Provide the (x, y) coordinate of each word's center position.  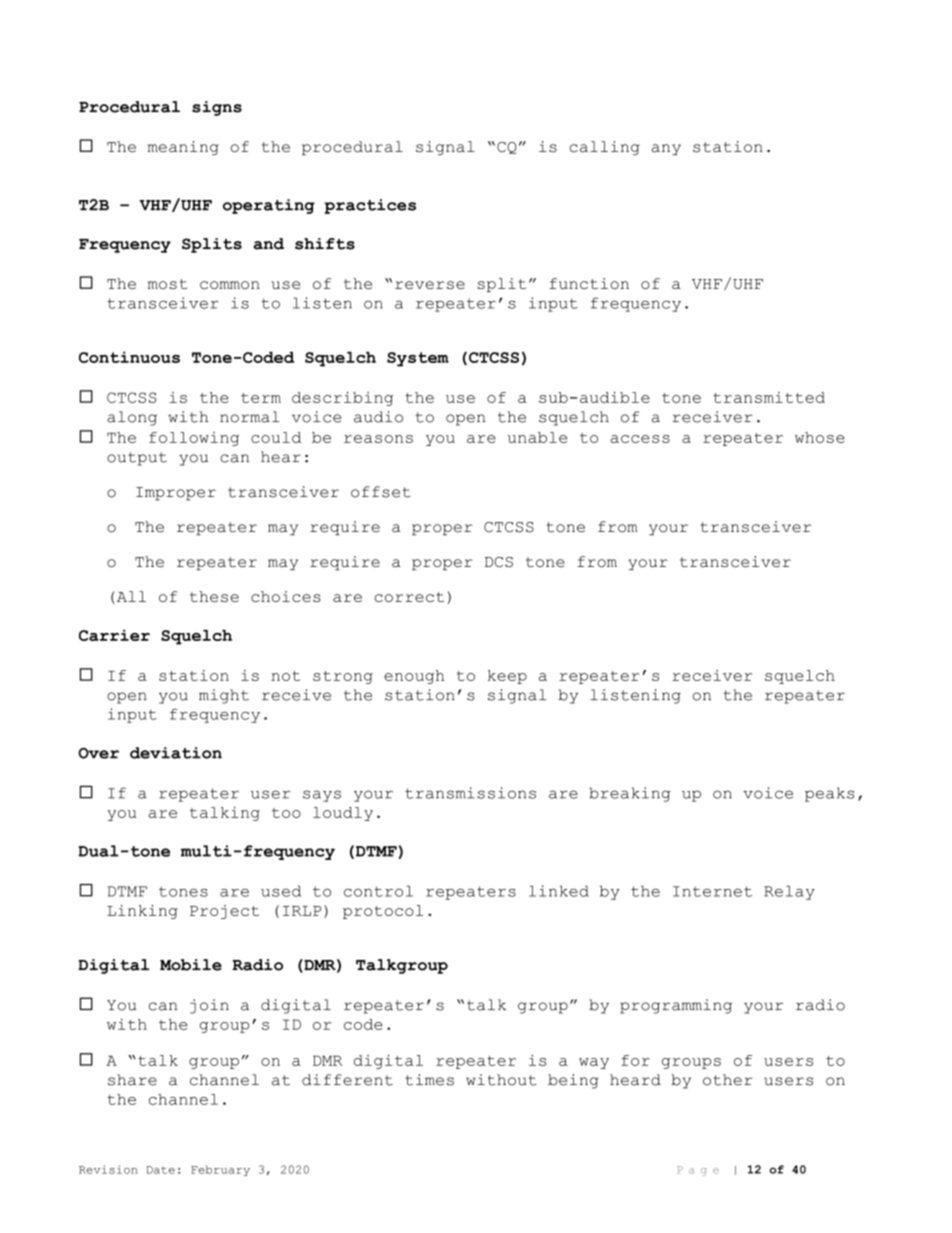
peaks (829, 794)
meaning (183, 148)
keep (507, 677)
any (666, 149)
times (429, 1080)
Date (160, 1170)
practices (370, 206)
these (214, 596)
